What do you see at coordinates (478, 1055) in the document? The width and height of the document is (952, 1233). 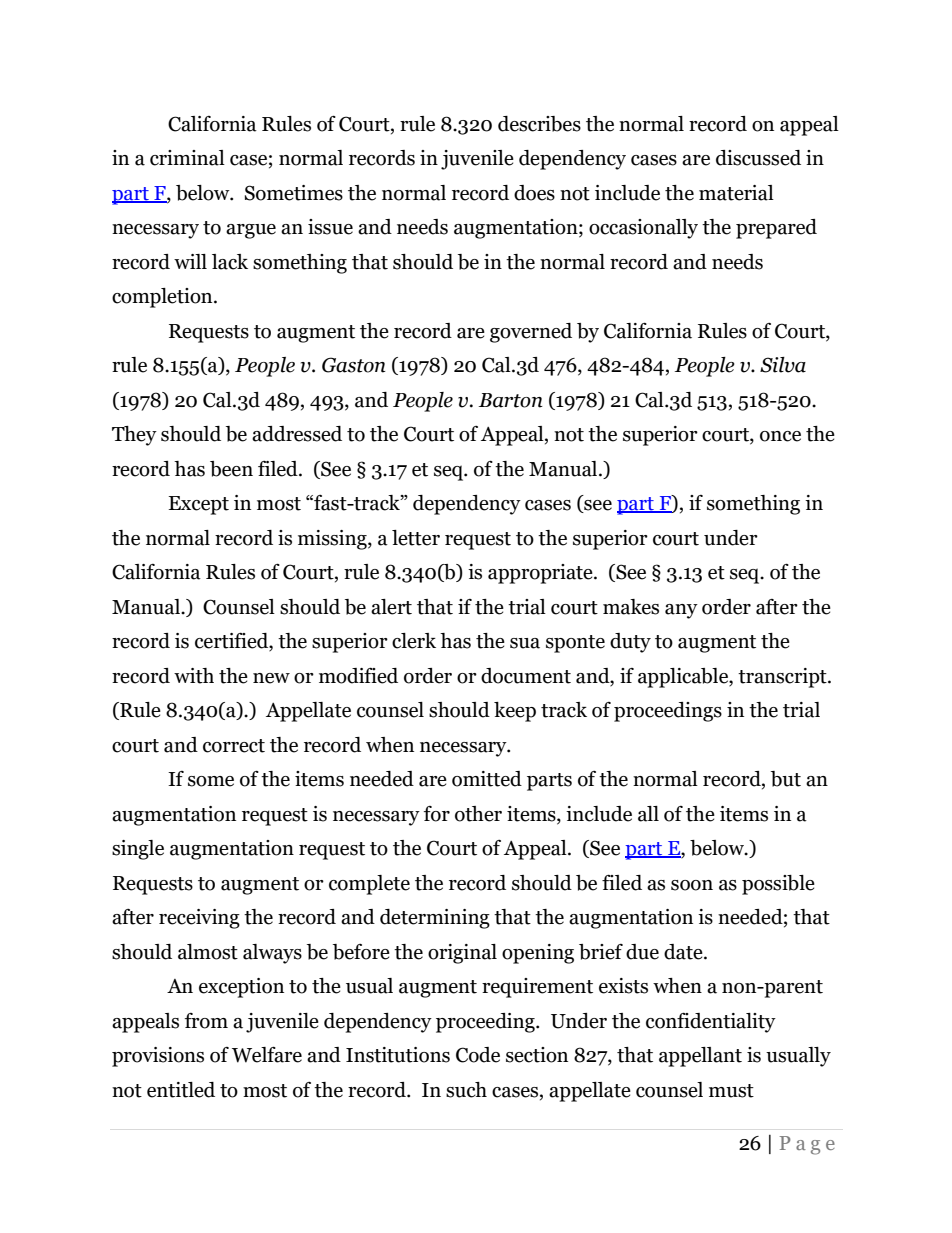 I see `Code` at bounding box center [478, 1055].
